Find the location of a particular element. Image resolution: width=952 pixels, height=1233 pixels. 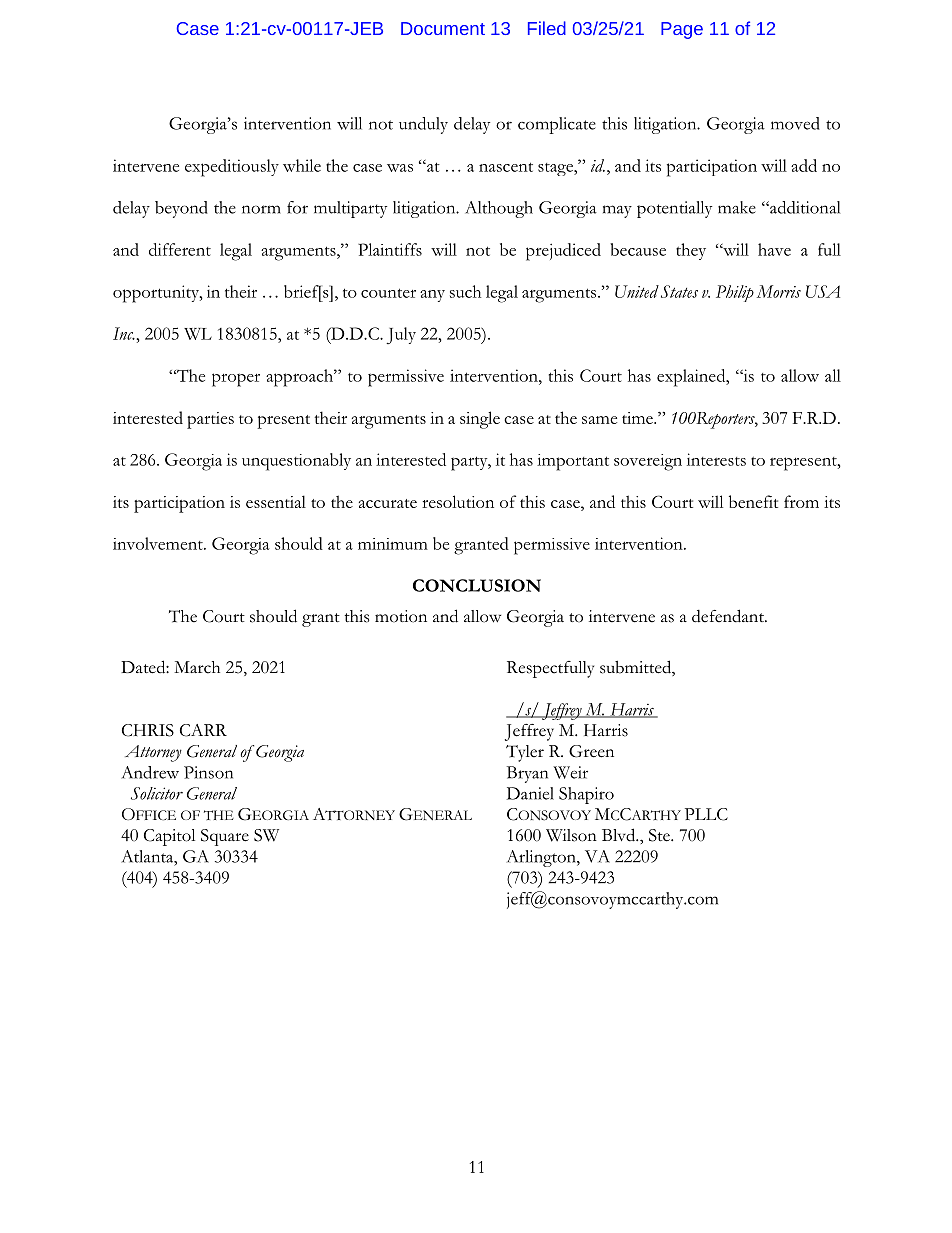

PLLC is located at coordinates (706, 814).
